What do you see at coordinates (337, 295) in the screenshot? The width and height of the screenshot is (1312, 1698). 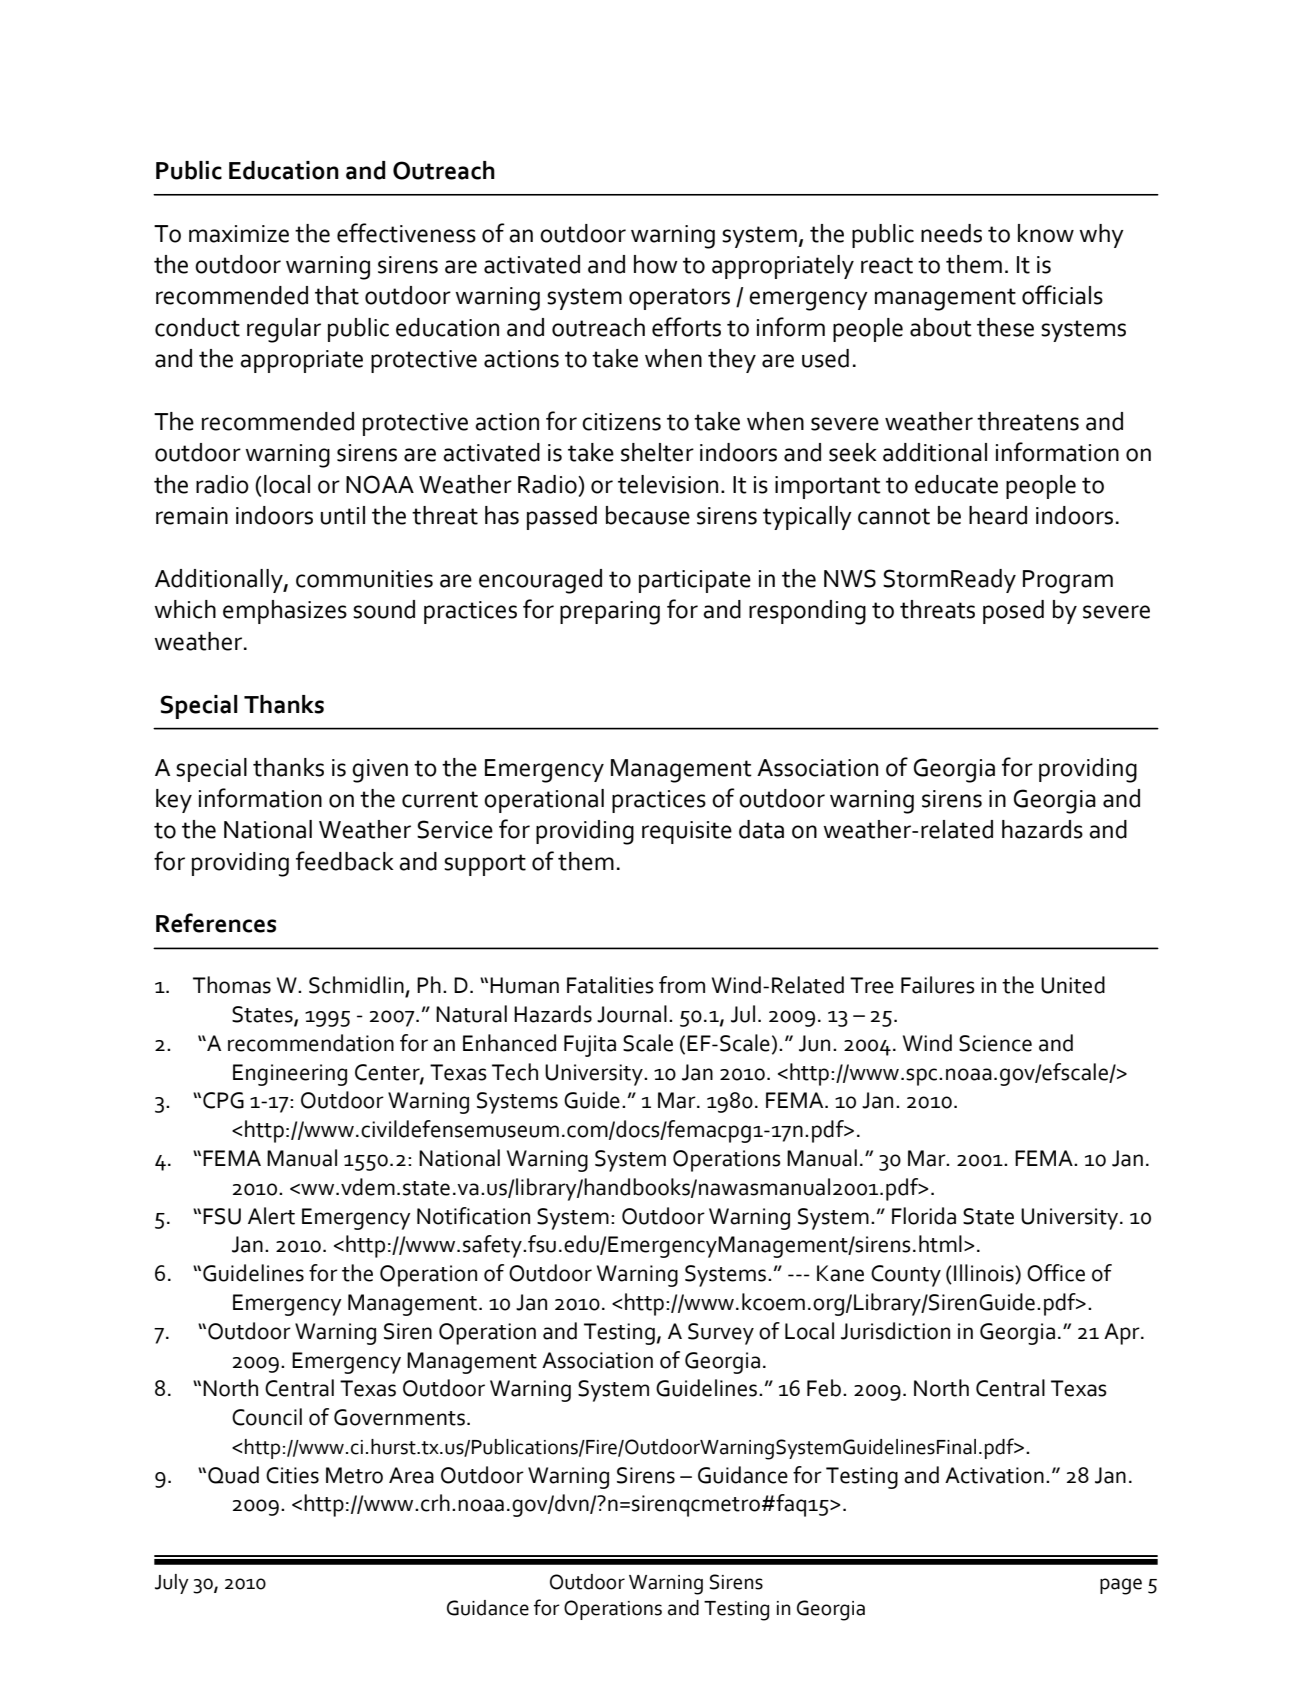 I see `that` at bounding box center [337, 295].
